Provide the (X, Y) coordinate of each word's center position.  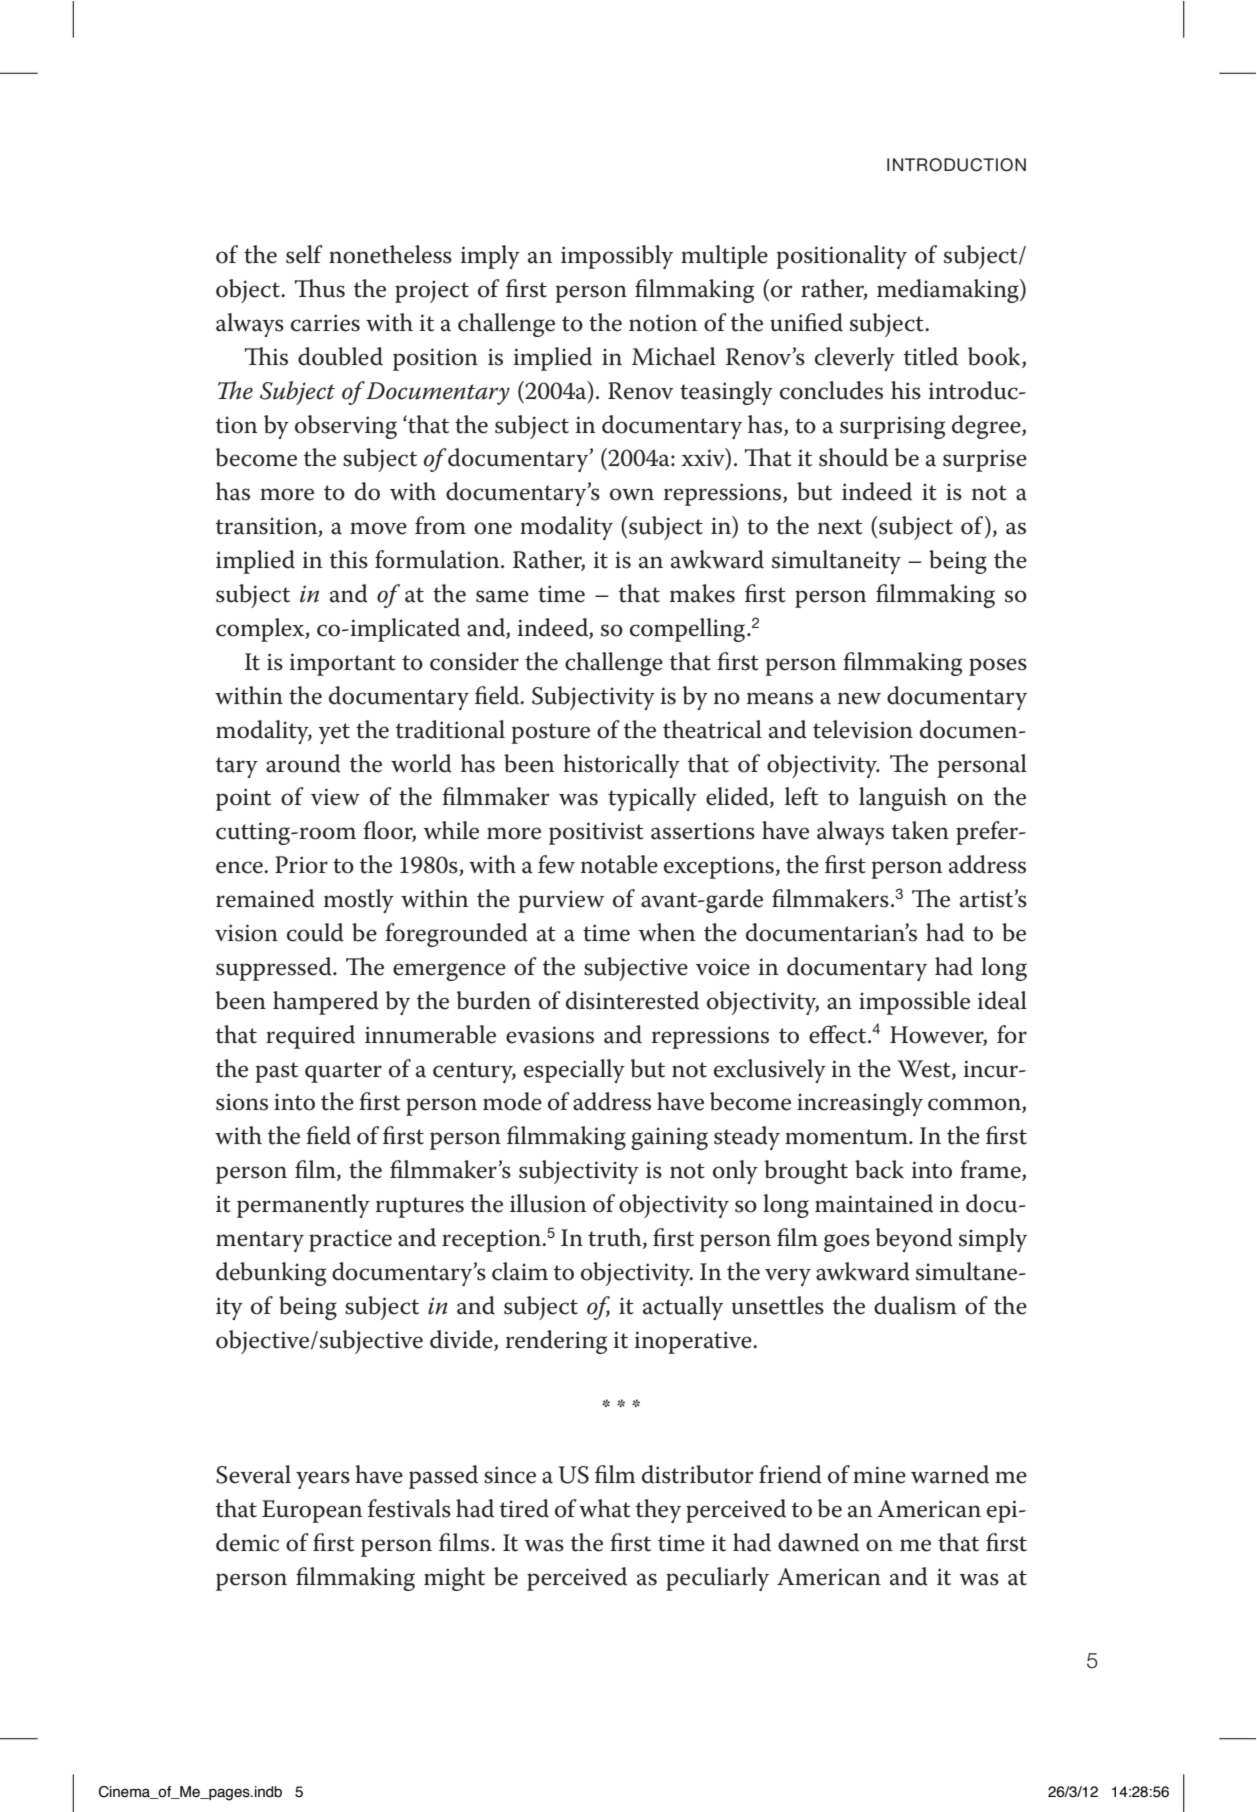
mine (879, 1475)
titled (931, 356)
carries (325, 323)
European (312, 1511)
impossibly (617, 257)
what (605, 1508)
